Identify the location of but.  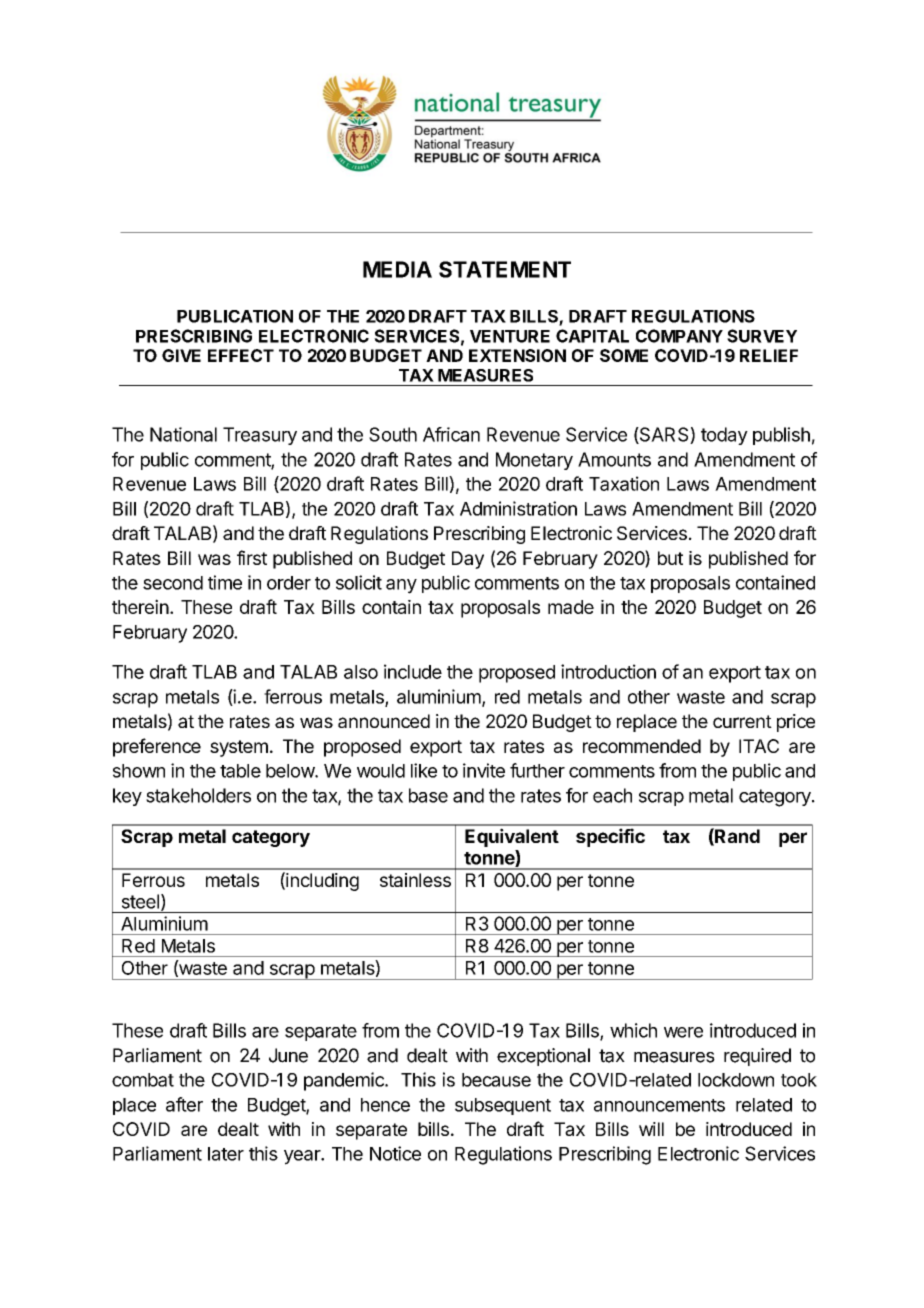
(670, 558).
